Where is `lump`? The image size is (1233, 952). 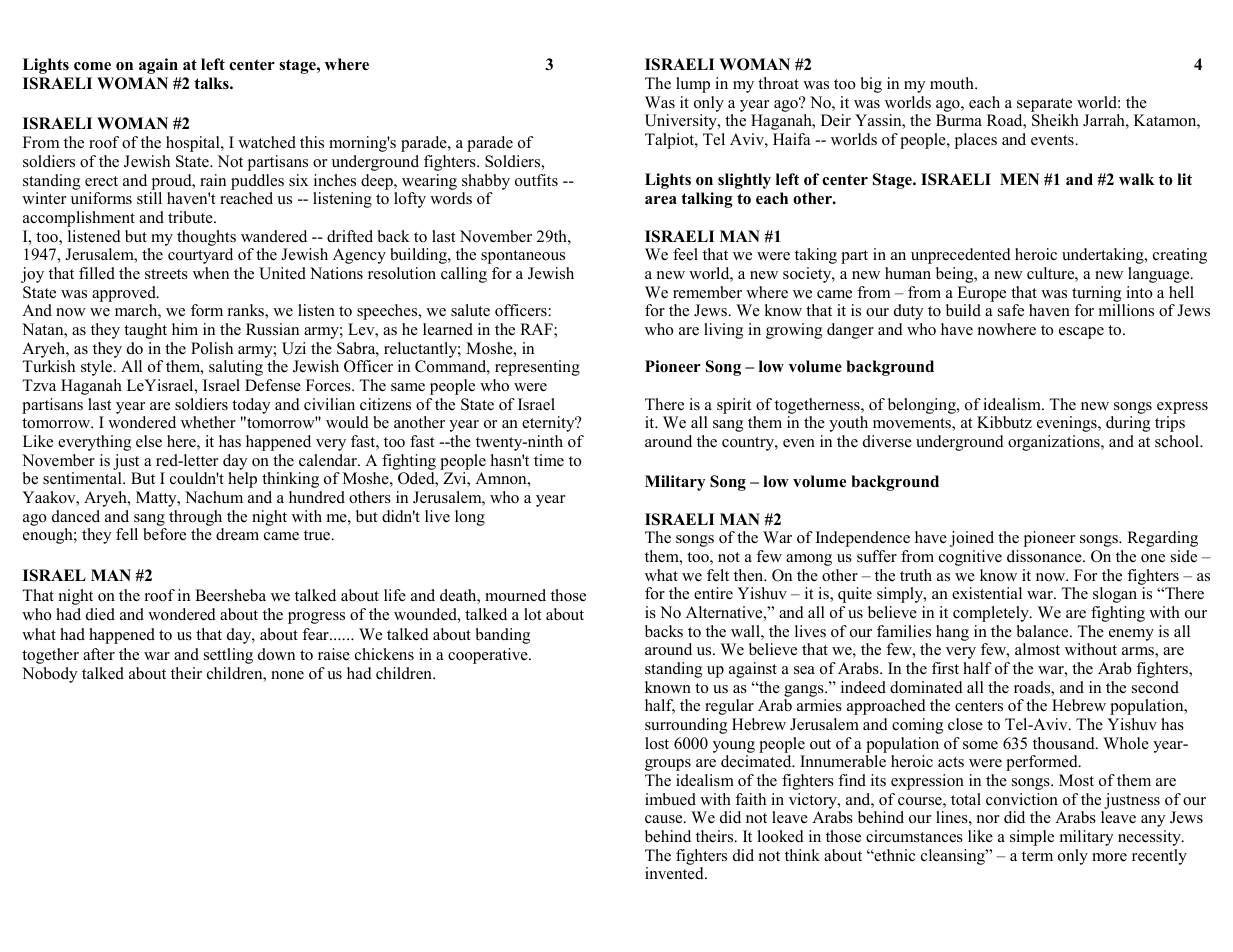
lump is located at coordinates (693, 85).
